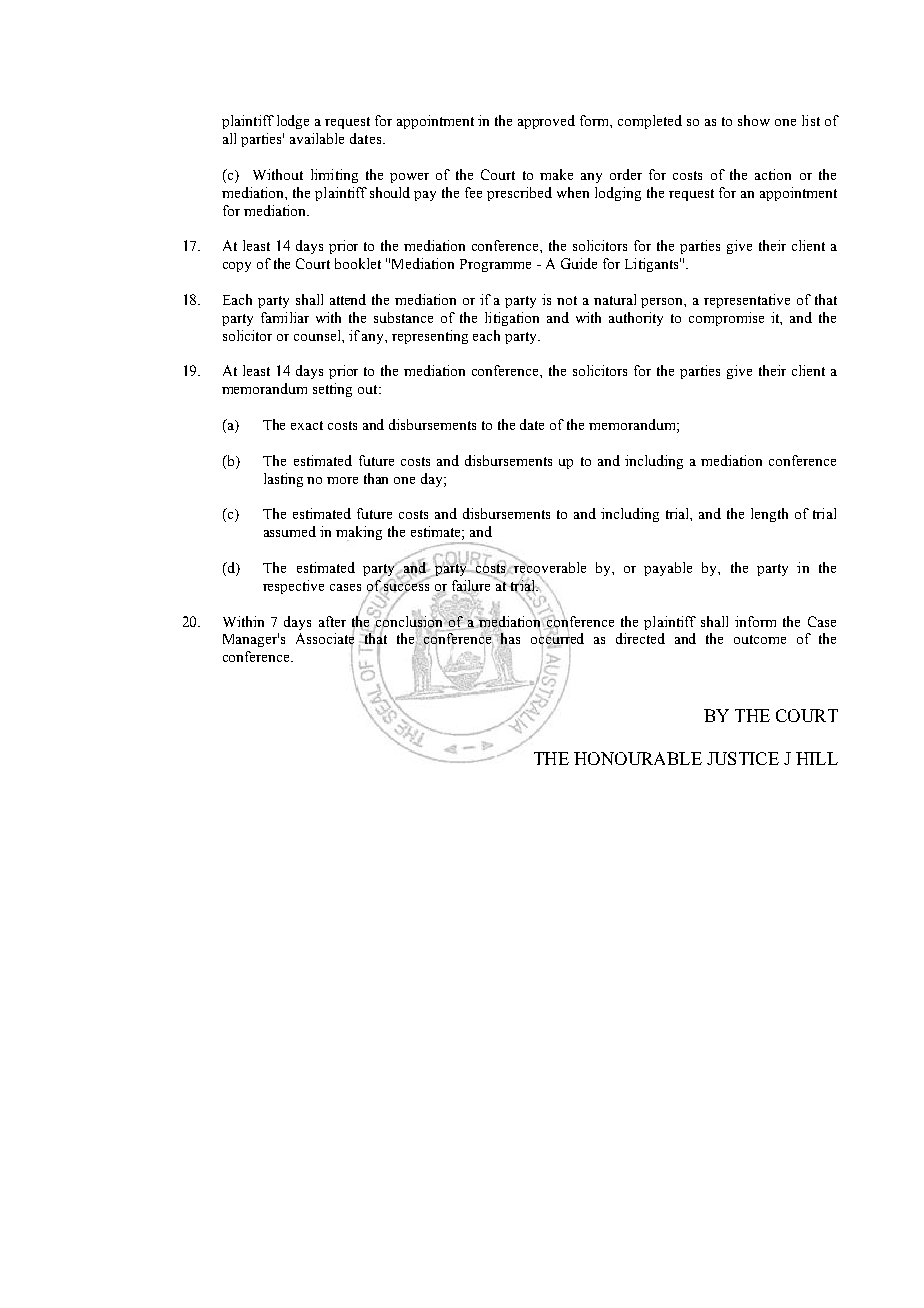 Image resolution: width=924 pixels, height=1308 pixels. I want to click on failure, so click(471, 587).
